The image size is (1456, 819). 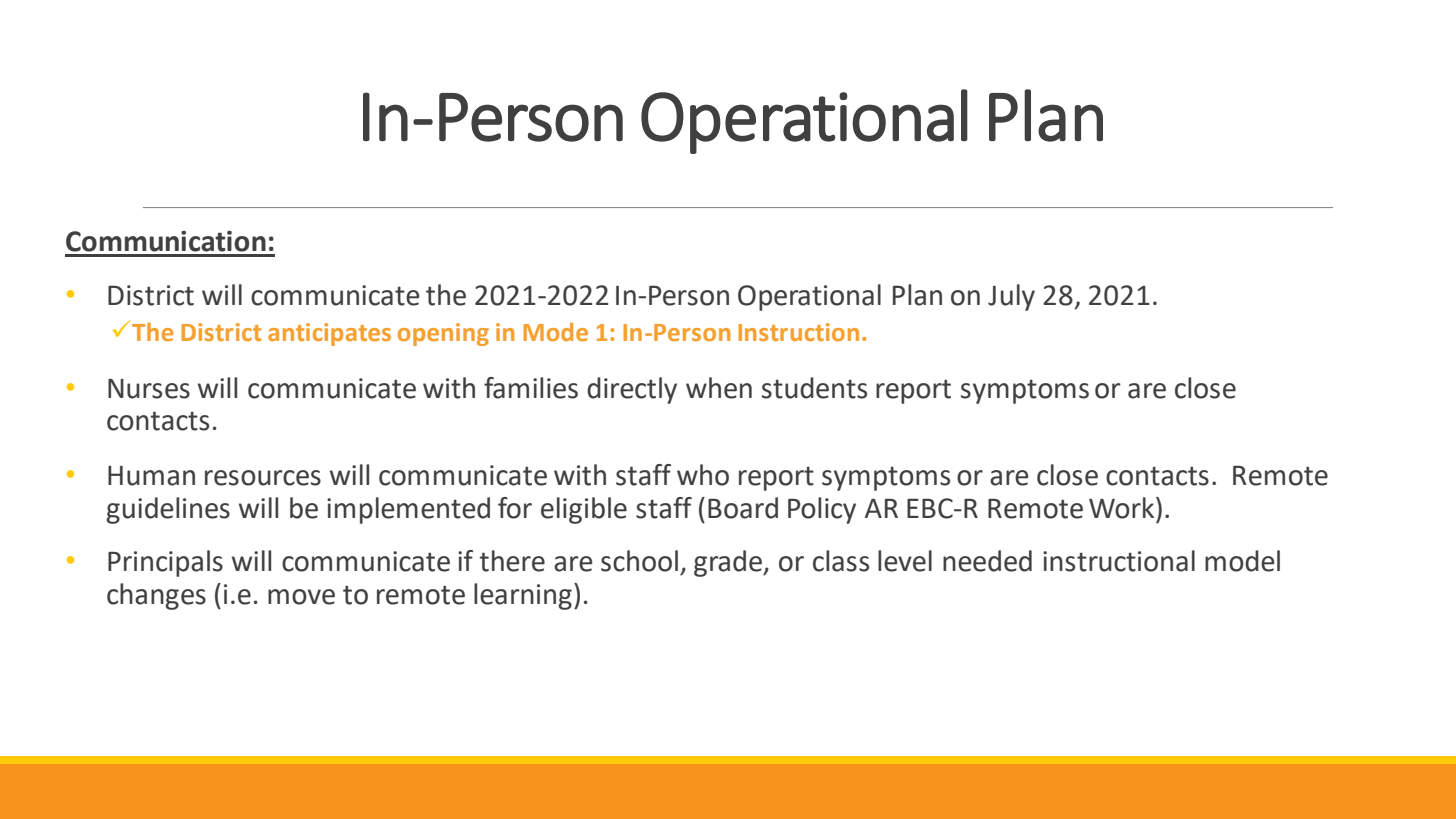 I want to click on directly, so click(x=632, y=390).
